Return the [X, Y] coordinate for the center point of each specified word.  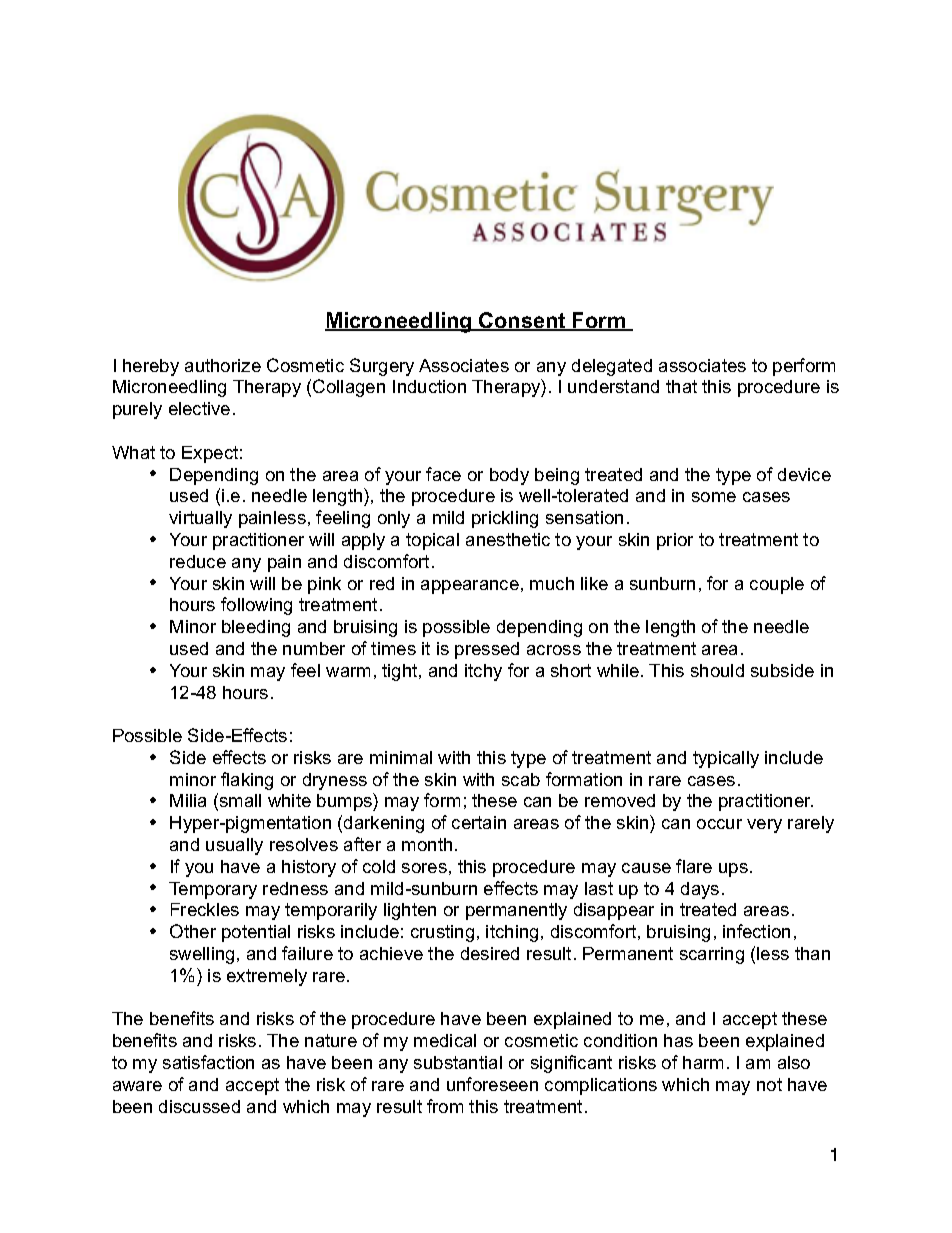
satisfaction [208, 1062]
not [769, 1084]
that [681, 386]
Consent [522, 321]
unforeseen [492, 1084]
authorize [223, 365]
